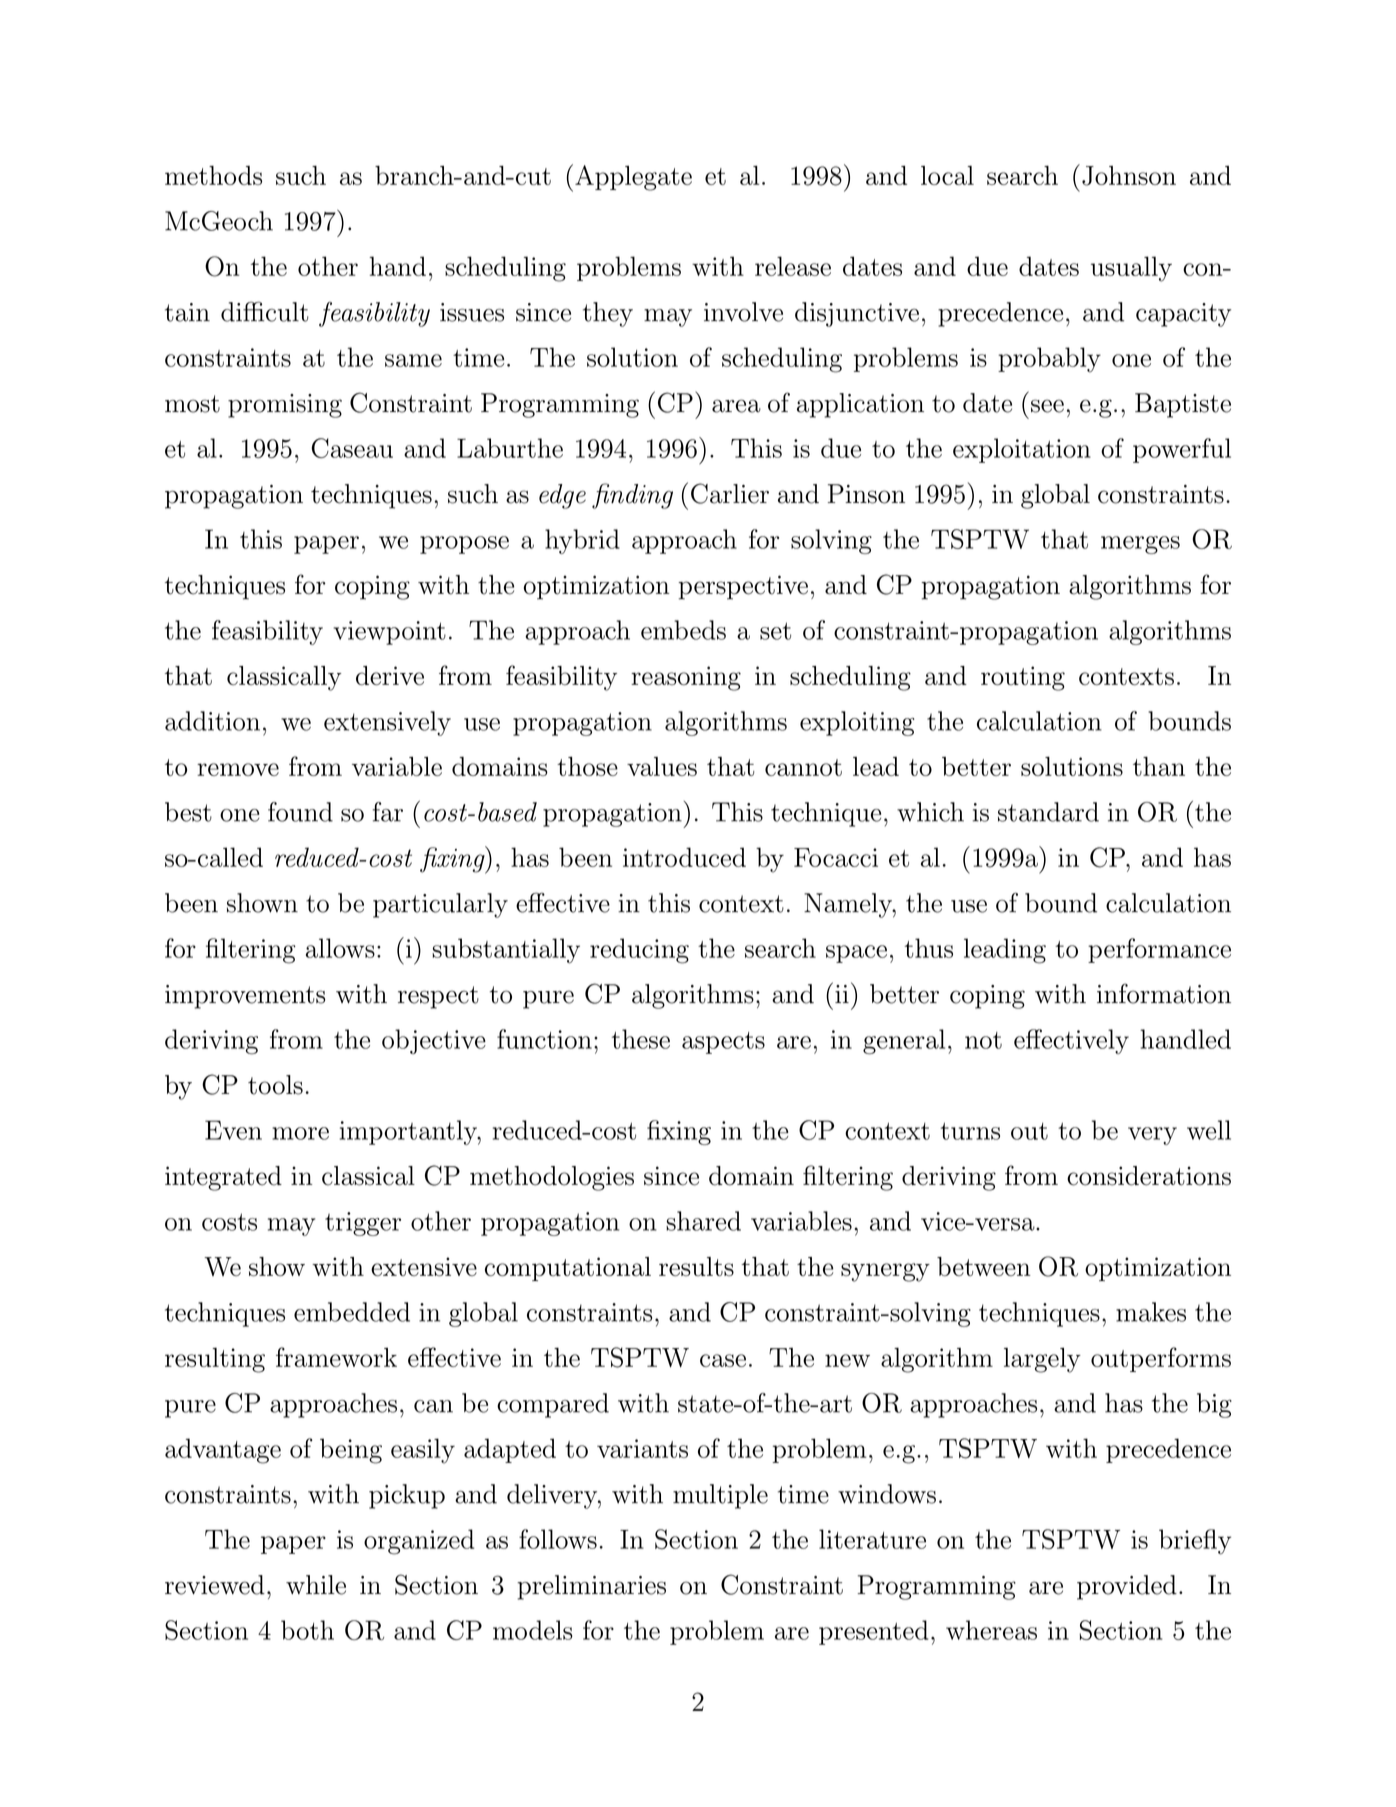 Image resolution: width=1396 pixels, height=1807 pixels. Describe the element at coordinates (1127, 1587) in the screenshot. I see `provided` at that location.
